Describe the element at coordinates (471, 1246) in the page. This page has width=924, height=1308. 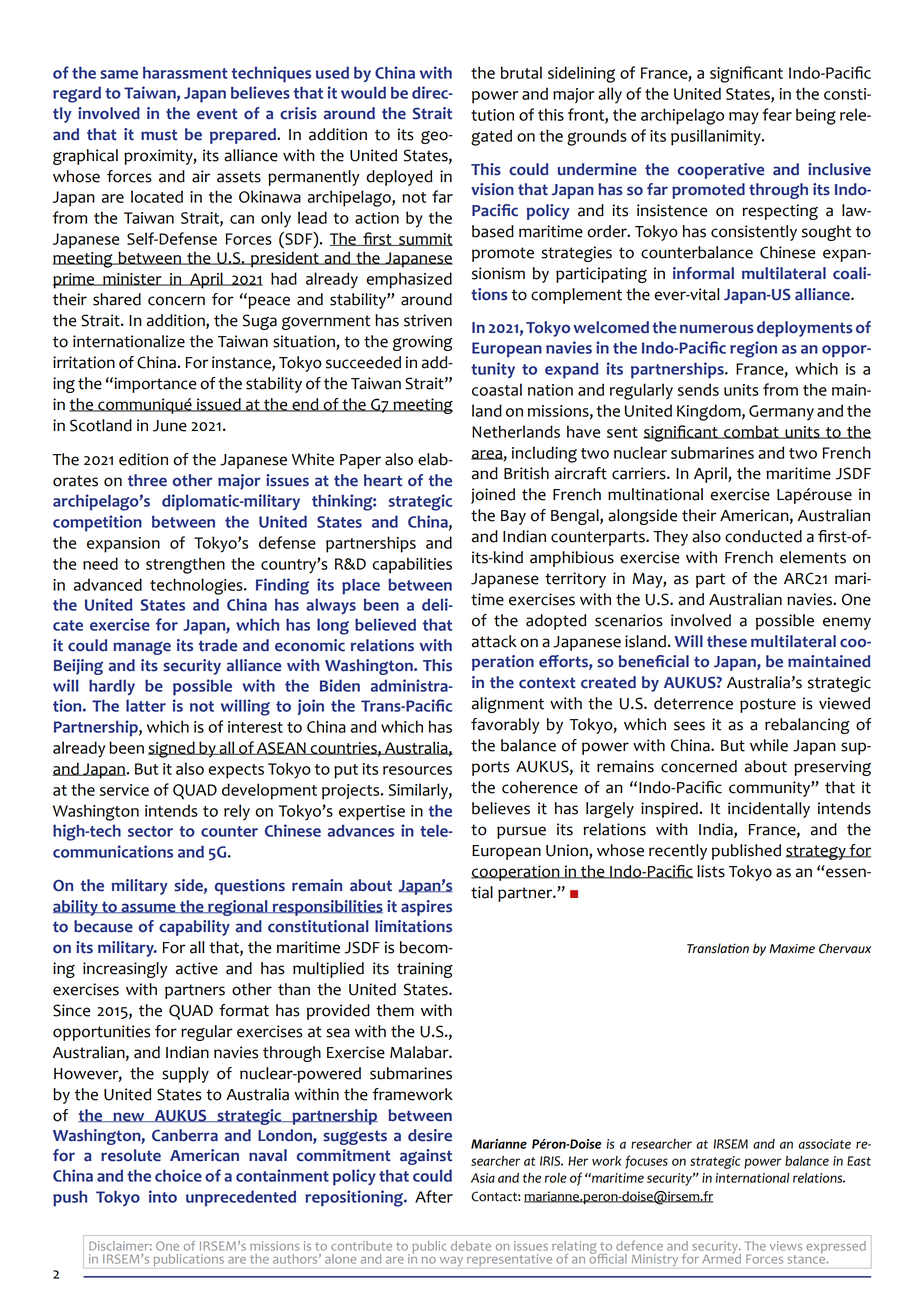
I see `debate` at that location.
